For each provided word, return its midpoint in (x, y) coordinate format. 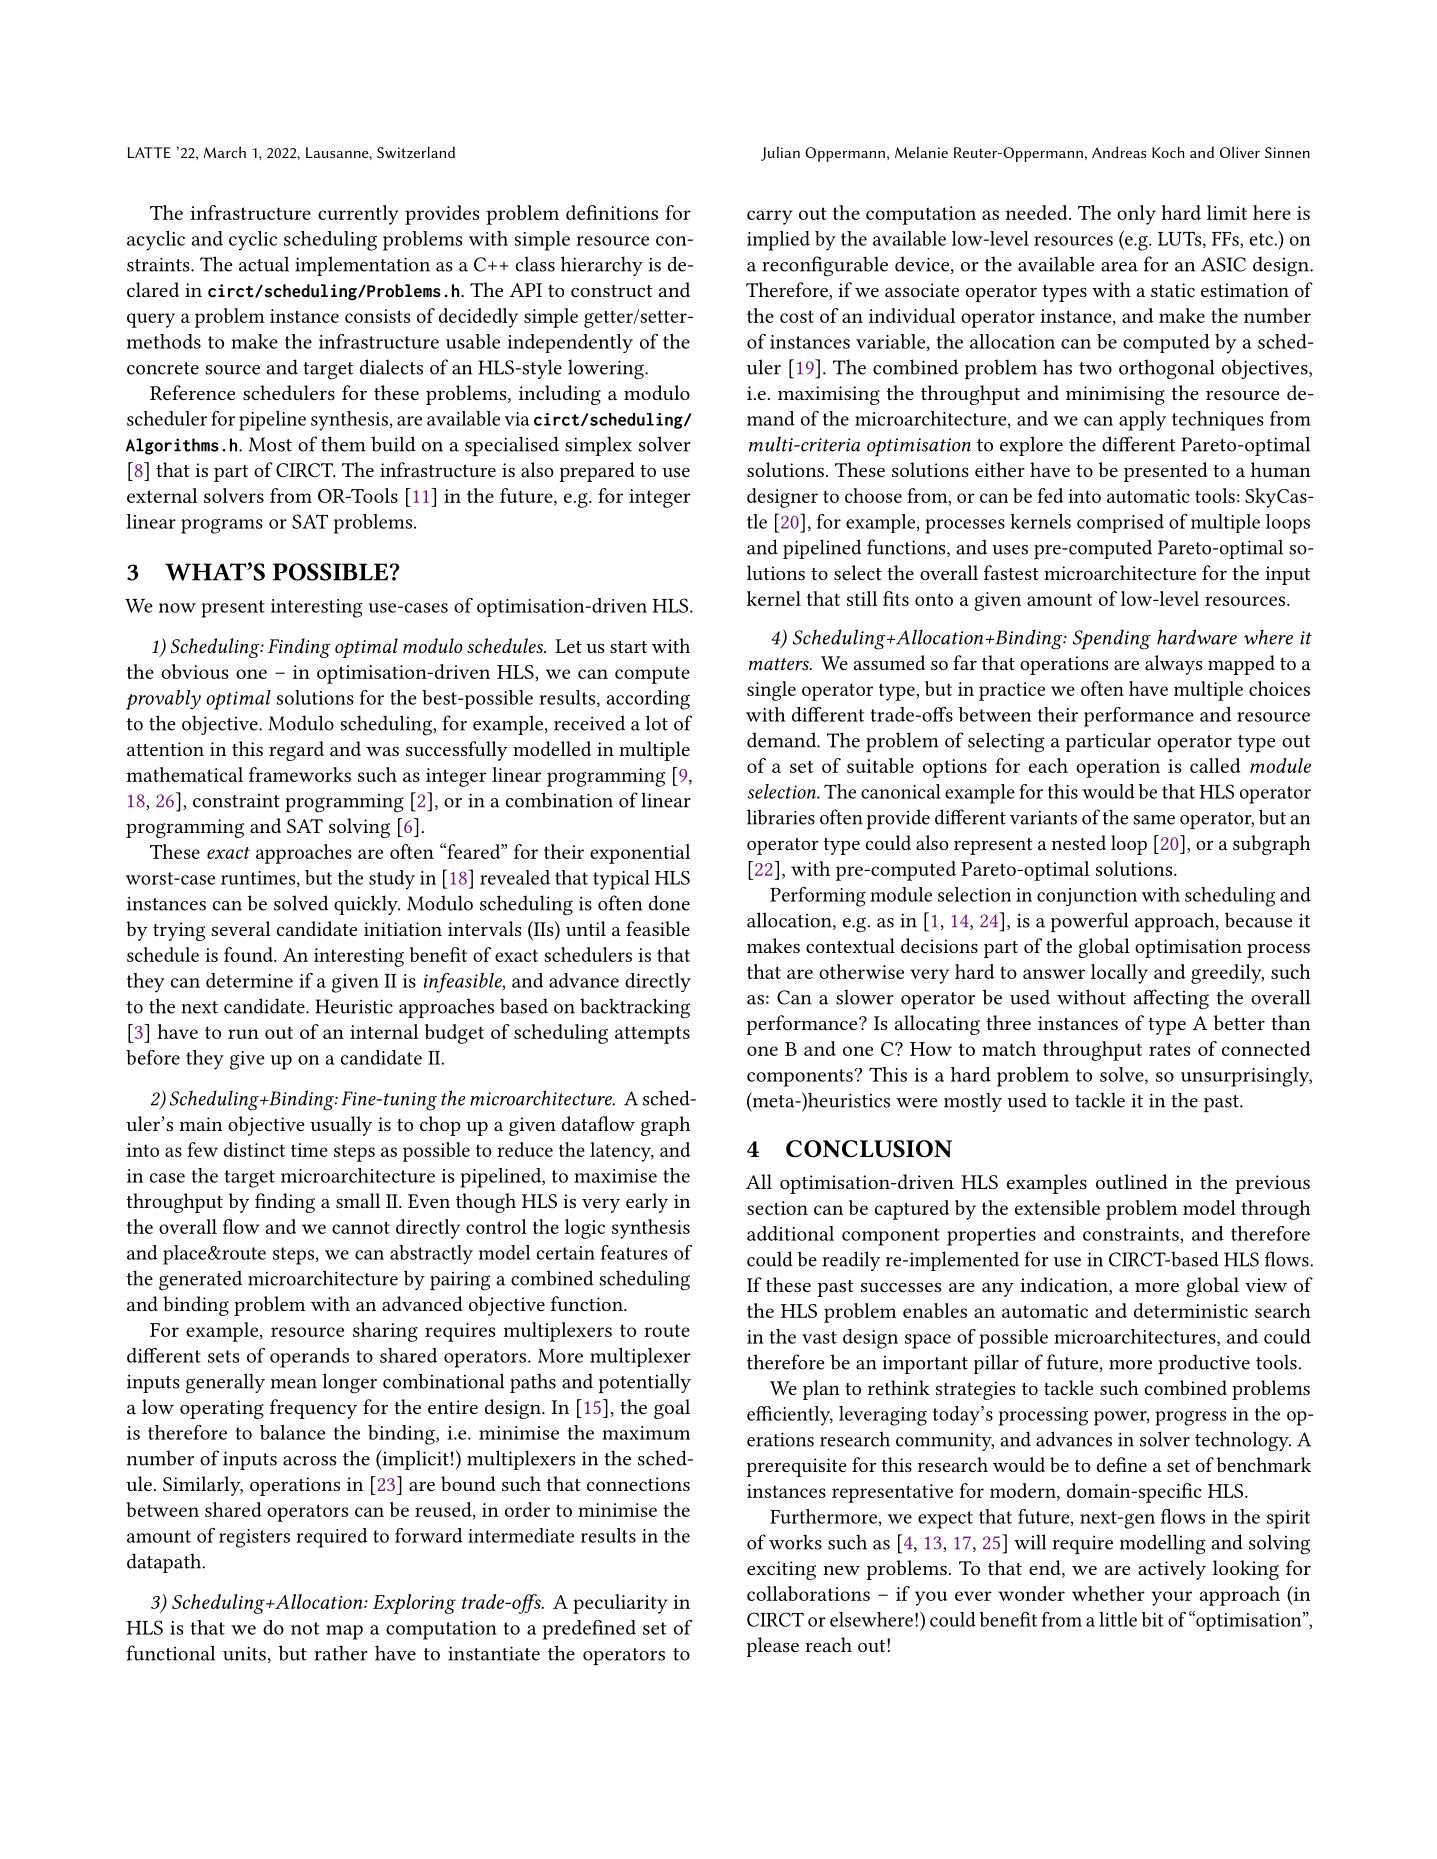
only (1136, 215)
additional (790, 1233)
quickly (367, 905)
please (773, 1647)
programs (222, 526)
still (862, 598)
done (669, 903)
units (244, 1653)
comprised (1120, 523)
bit (1152, 1619)
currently (358, 215)
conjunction (1087, 897)
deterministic (1191, 1310)
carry (770, 217)
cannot (361, 1227)
